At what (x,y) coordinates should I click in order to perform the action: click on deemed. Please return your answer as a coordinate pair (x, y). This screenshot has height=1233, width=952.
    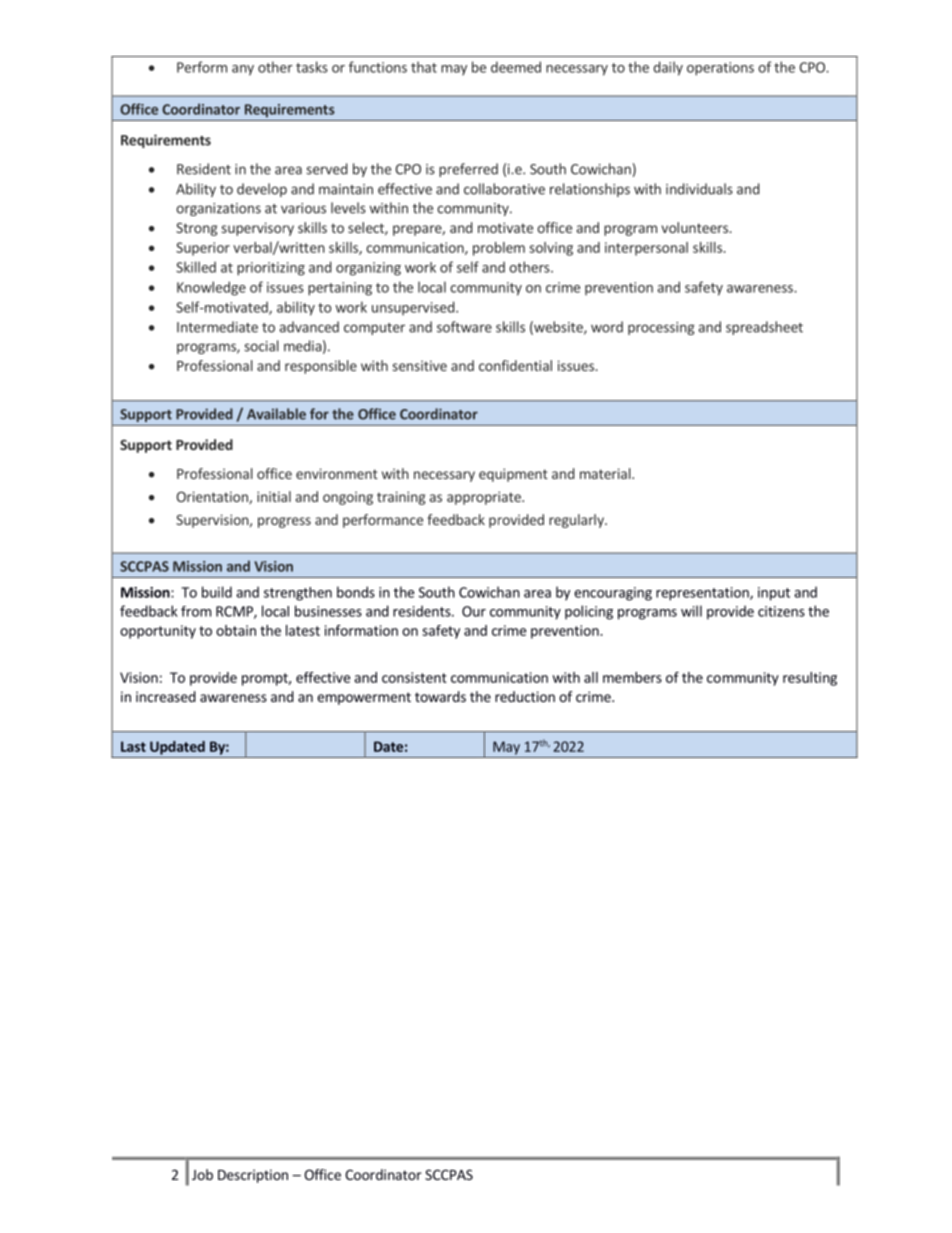
    Looking at the image, I should click on (516, 67).
